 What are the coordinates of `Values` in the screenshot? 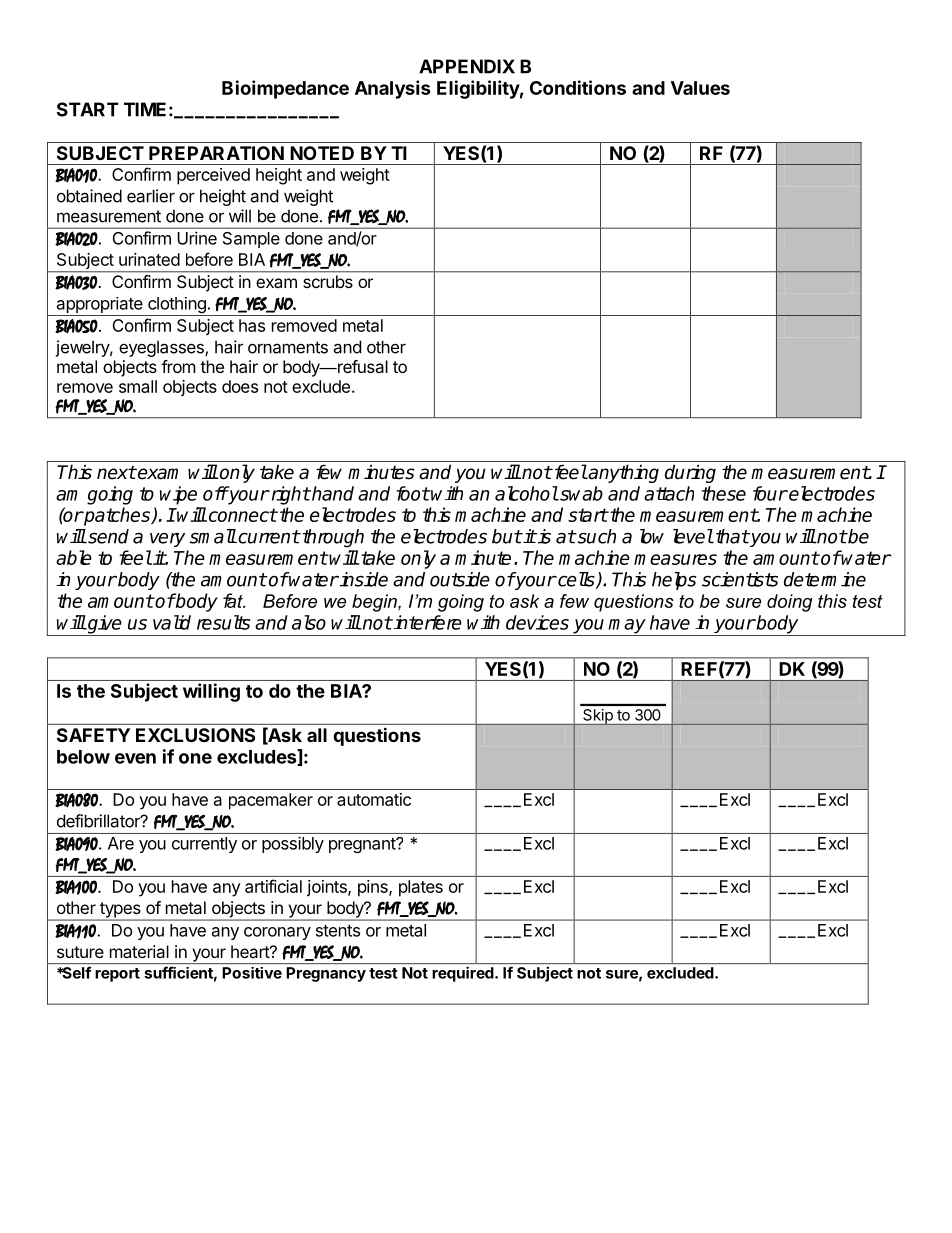 It's located at (700, 88).
